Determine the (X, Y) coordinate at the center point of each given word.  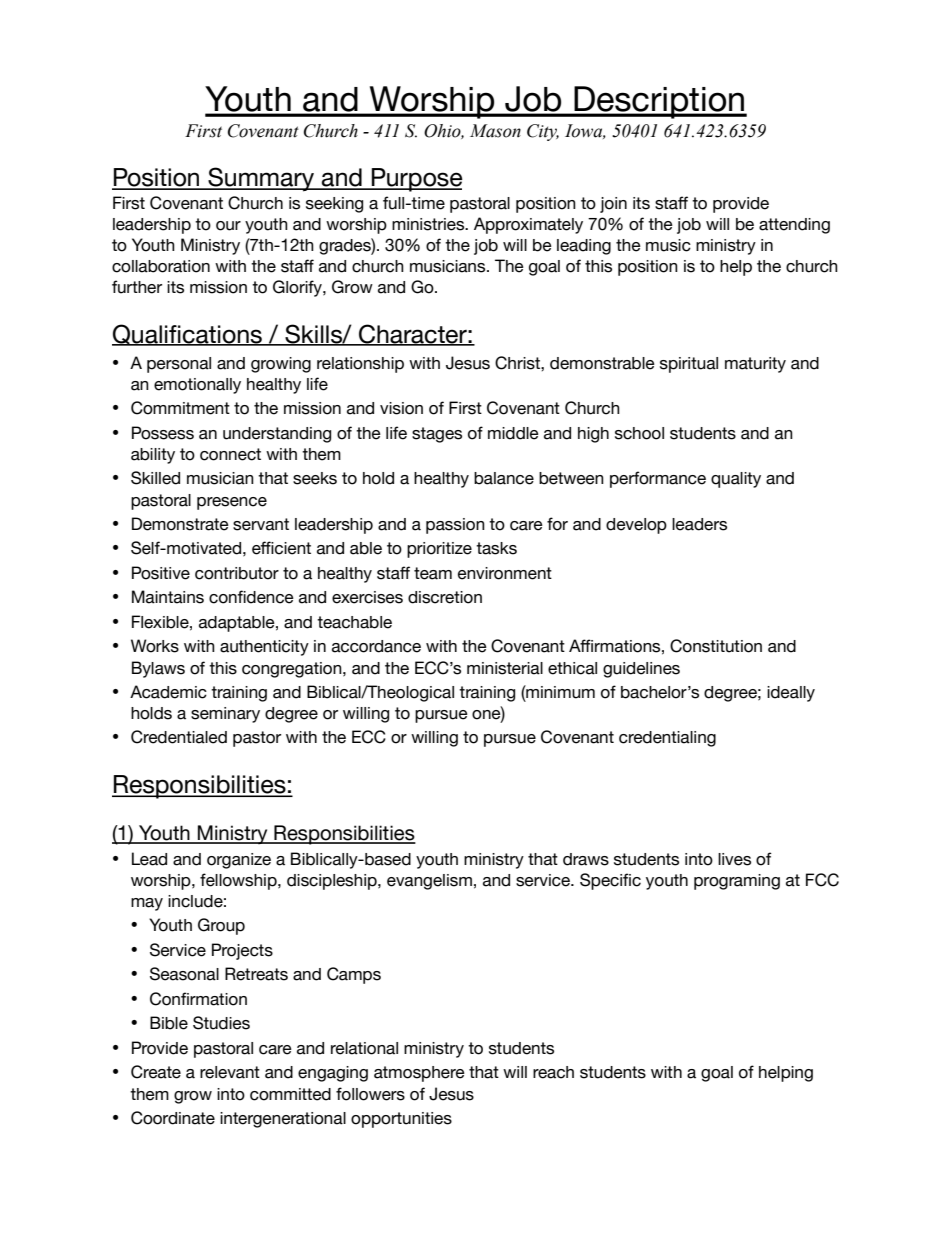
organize (239, 861)
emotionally (197, 386)
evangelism (429, 882)
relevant (230, 1072)
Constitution (716, 646)
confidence (251, 597)
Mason (495, 131)
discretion (445, 597)
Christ (518, 363)
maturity (755, 365)
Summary (261, 179)
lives (734, 859)
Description (659, 102)
